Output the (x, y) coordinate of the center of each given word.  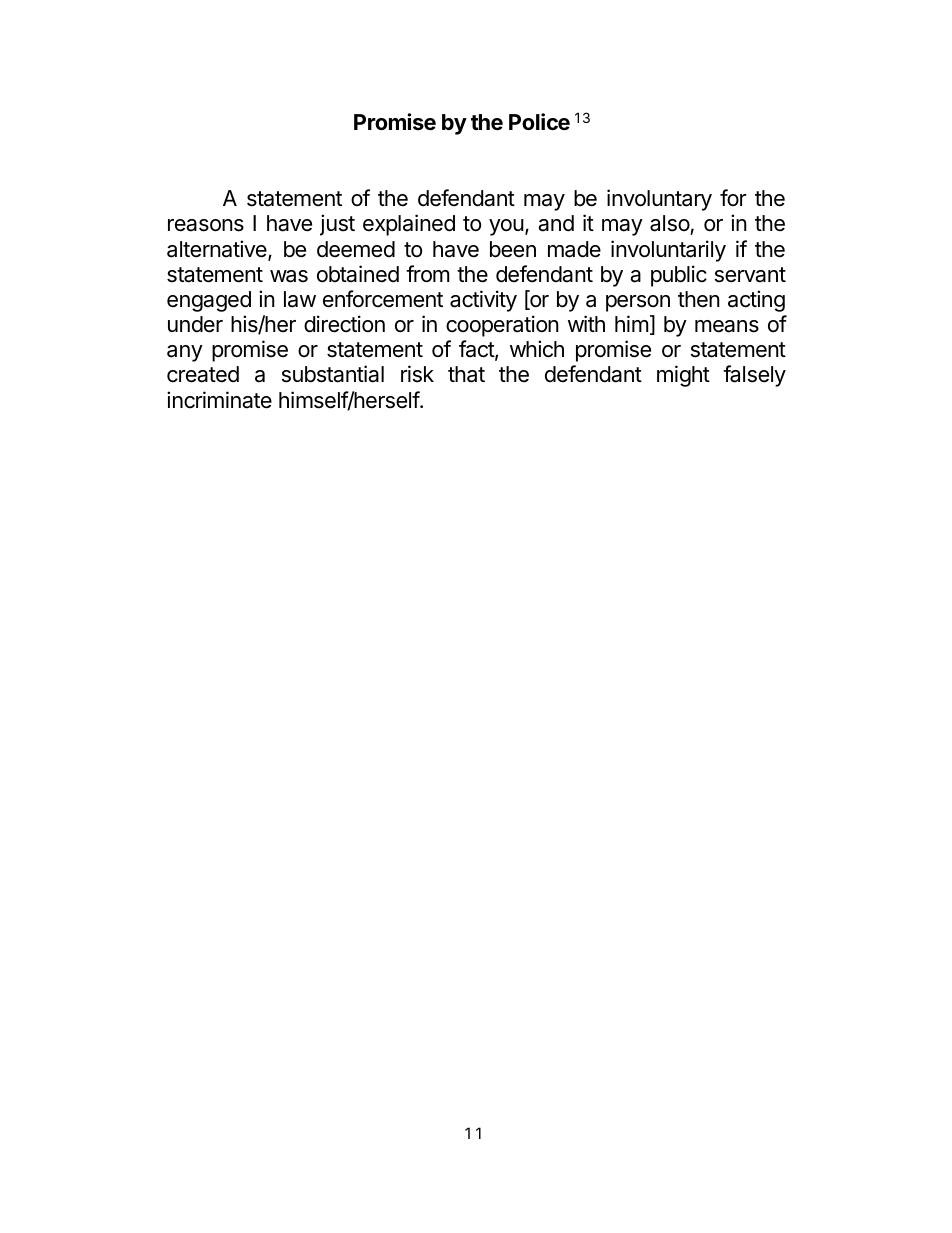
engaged (209, 301)
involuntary (659, 200)
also (670, 225)
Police (539, 122)
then (699, 299)
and (556, 223)
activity (483, 301)
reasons (206, 225)
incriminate (219, 400)
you (506, 227)
